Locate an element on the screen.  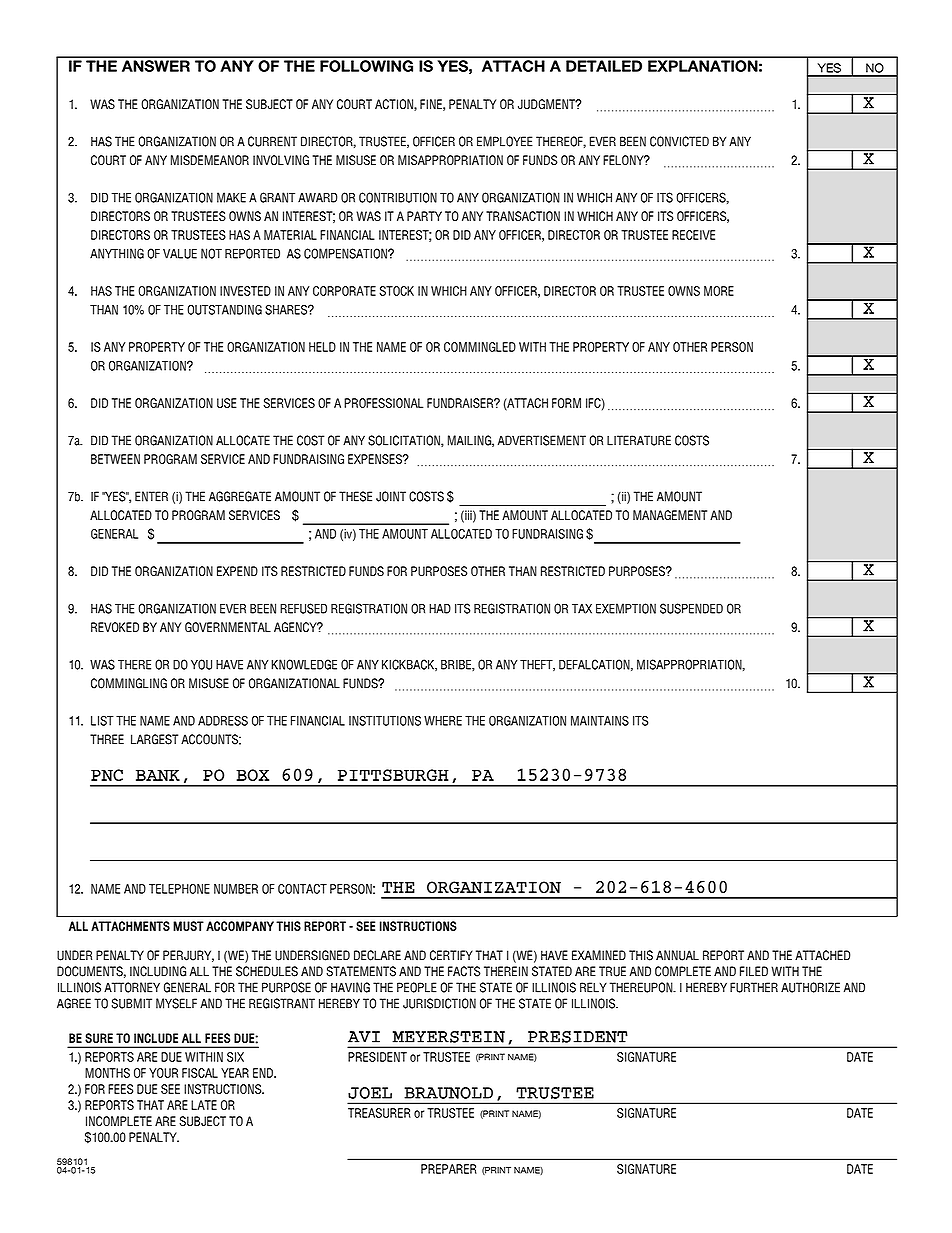
JOINT is located at coordinates (391, 496).
